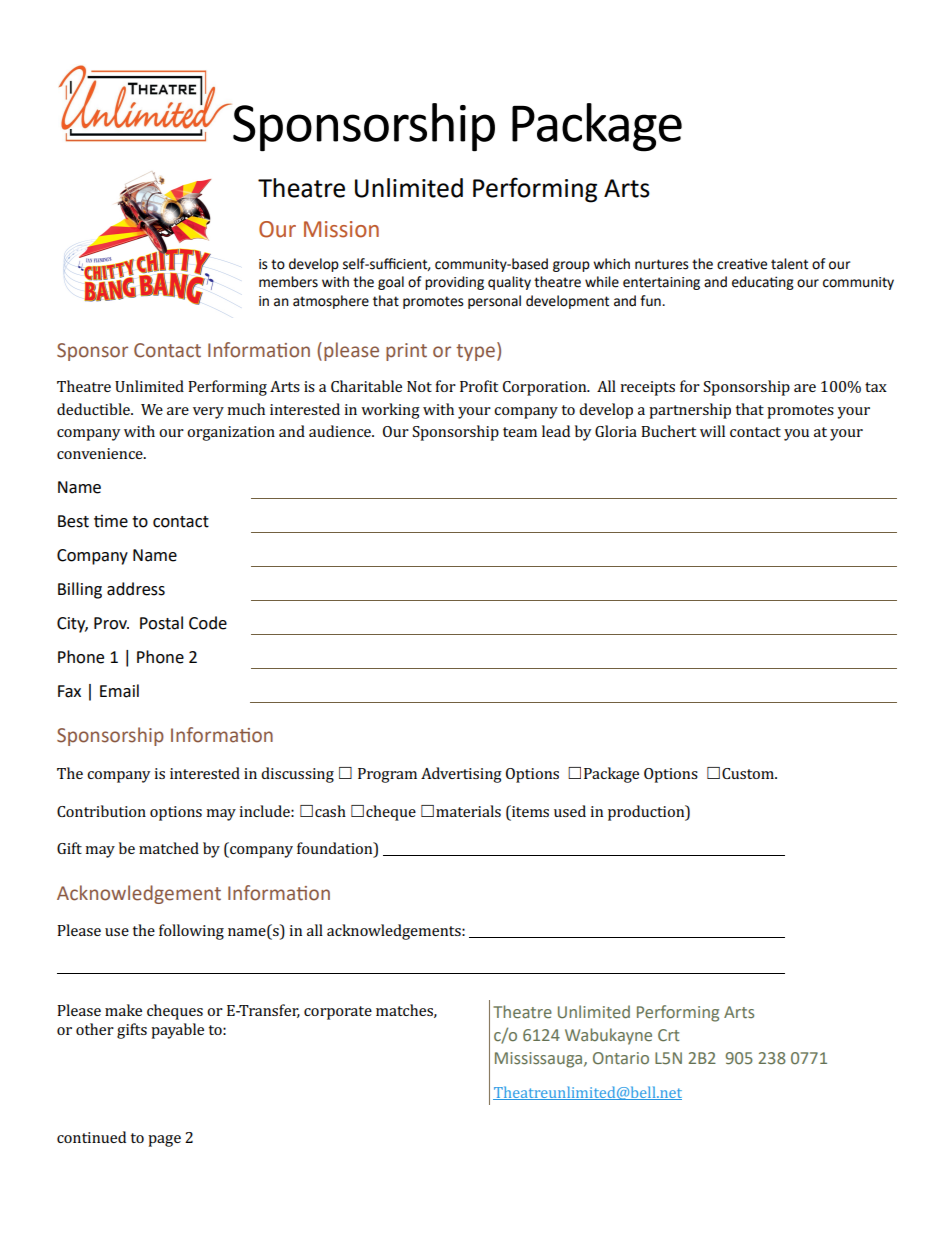 This screenshot has height=1233, width=952. I want to click on members, so click(288, 282).
